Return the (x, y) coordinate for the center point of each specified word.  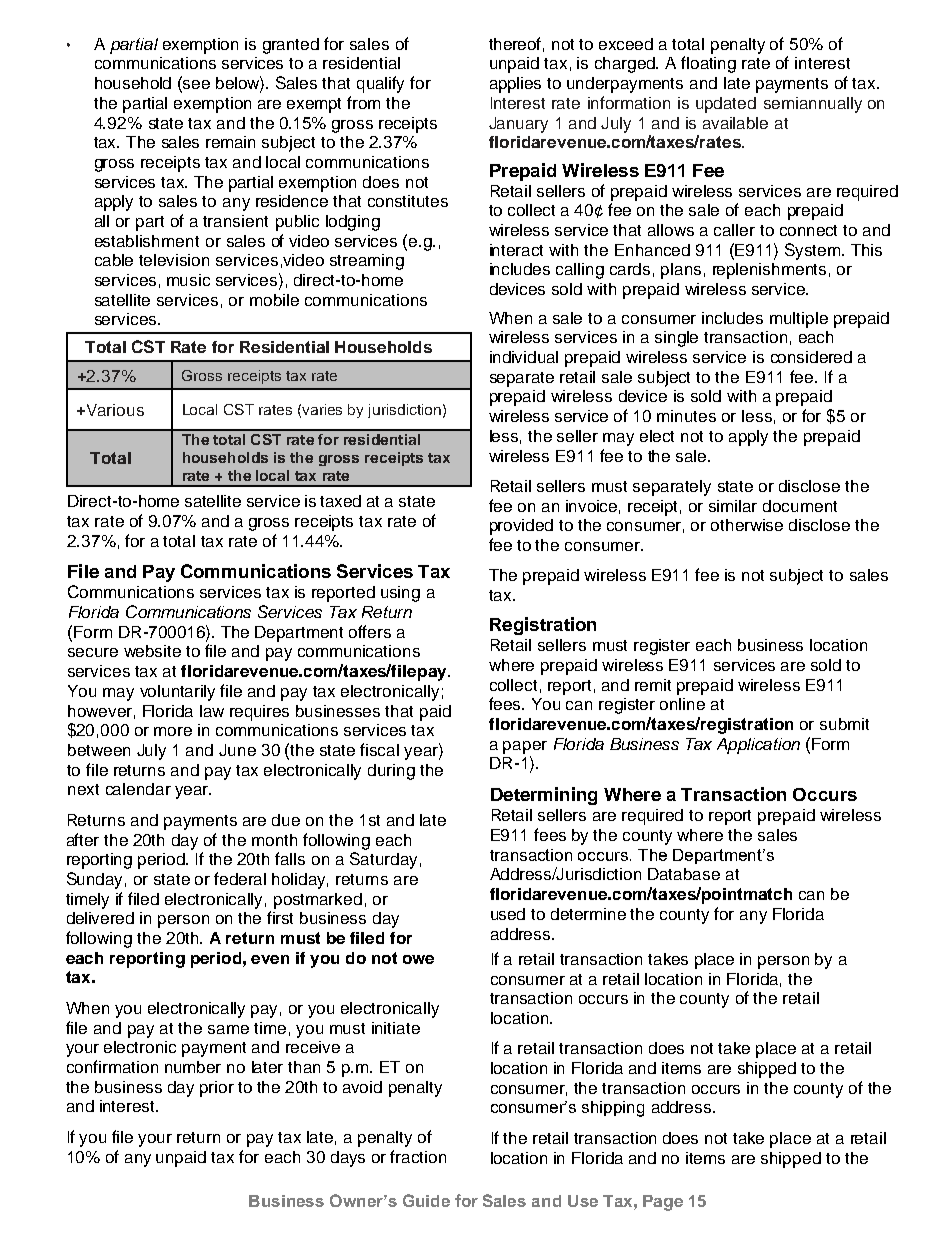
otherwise (747, 525)
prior (217, 1089)
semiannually (813, 105)
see (196, 84)
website (152, 651)
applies (515, 85)
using (400, 594)
